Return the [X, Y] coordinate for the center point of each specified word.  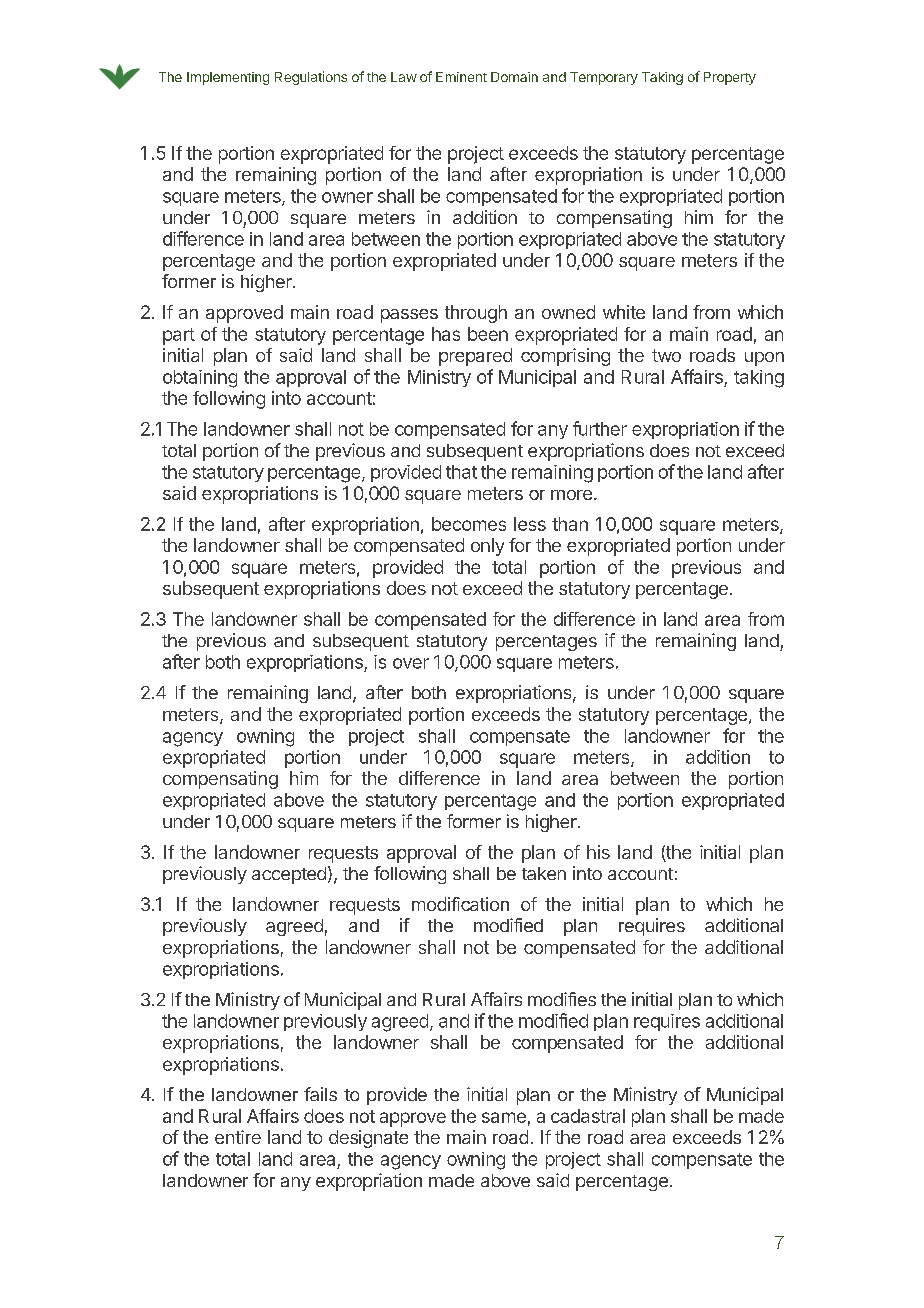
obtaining [200, 379]
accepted [289, 875]
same [504, 1117]
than [570, 524]
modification [460, 904]
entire [238, 1137]
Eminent [461, 77]
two [666, 355]
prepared [475, 357]
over [411, 663]
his [598, 852]
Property [730, 78]
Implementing [228, 78]
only [487, 547]
